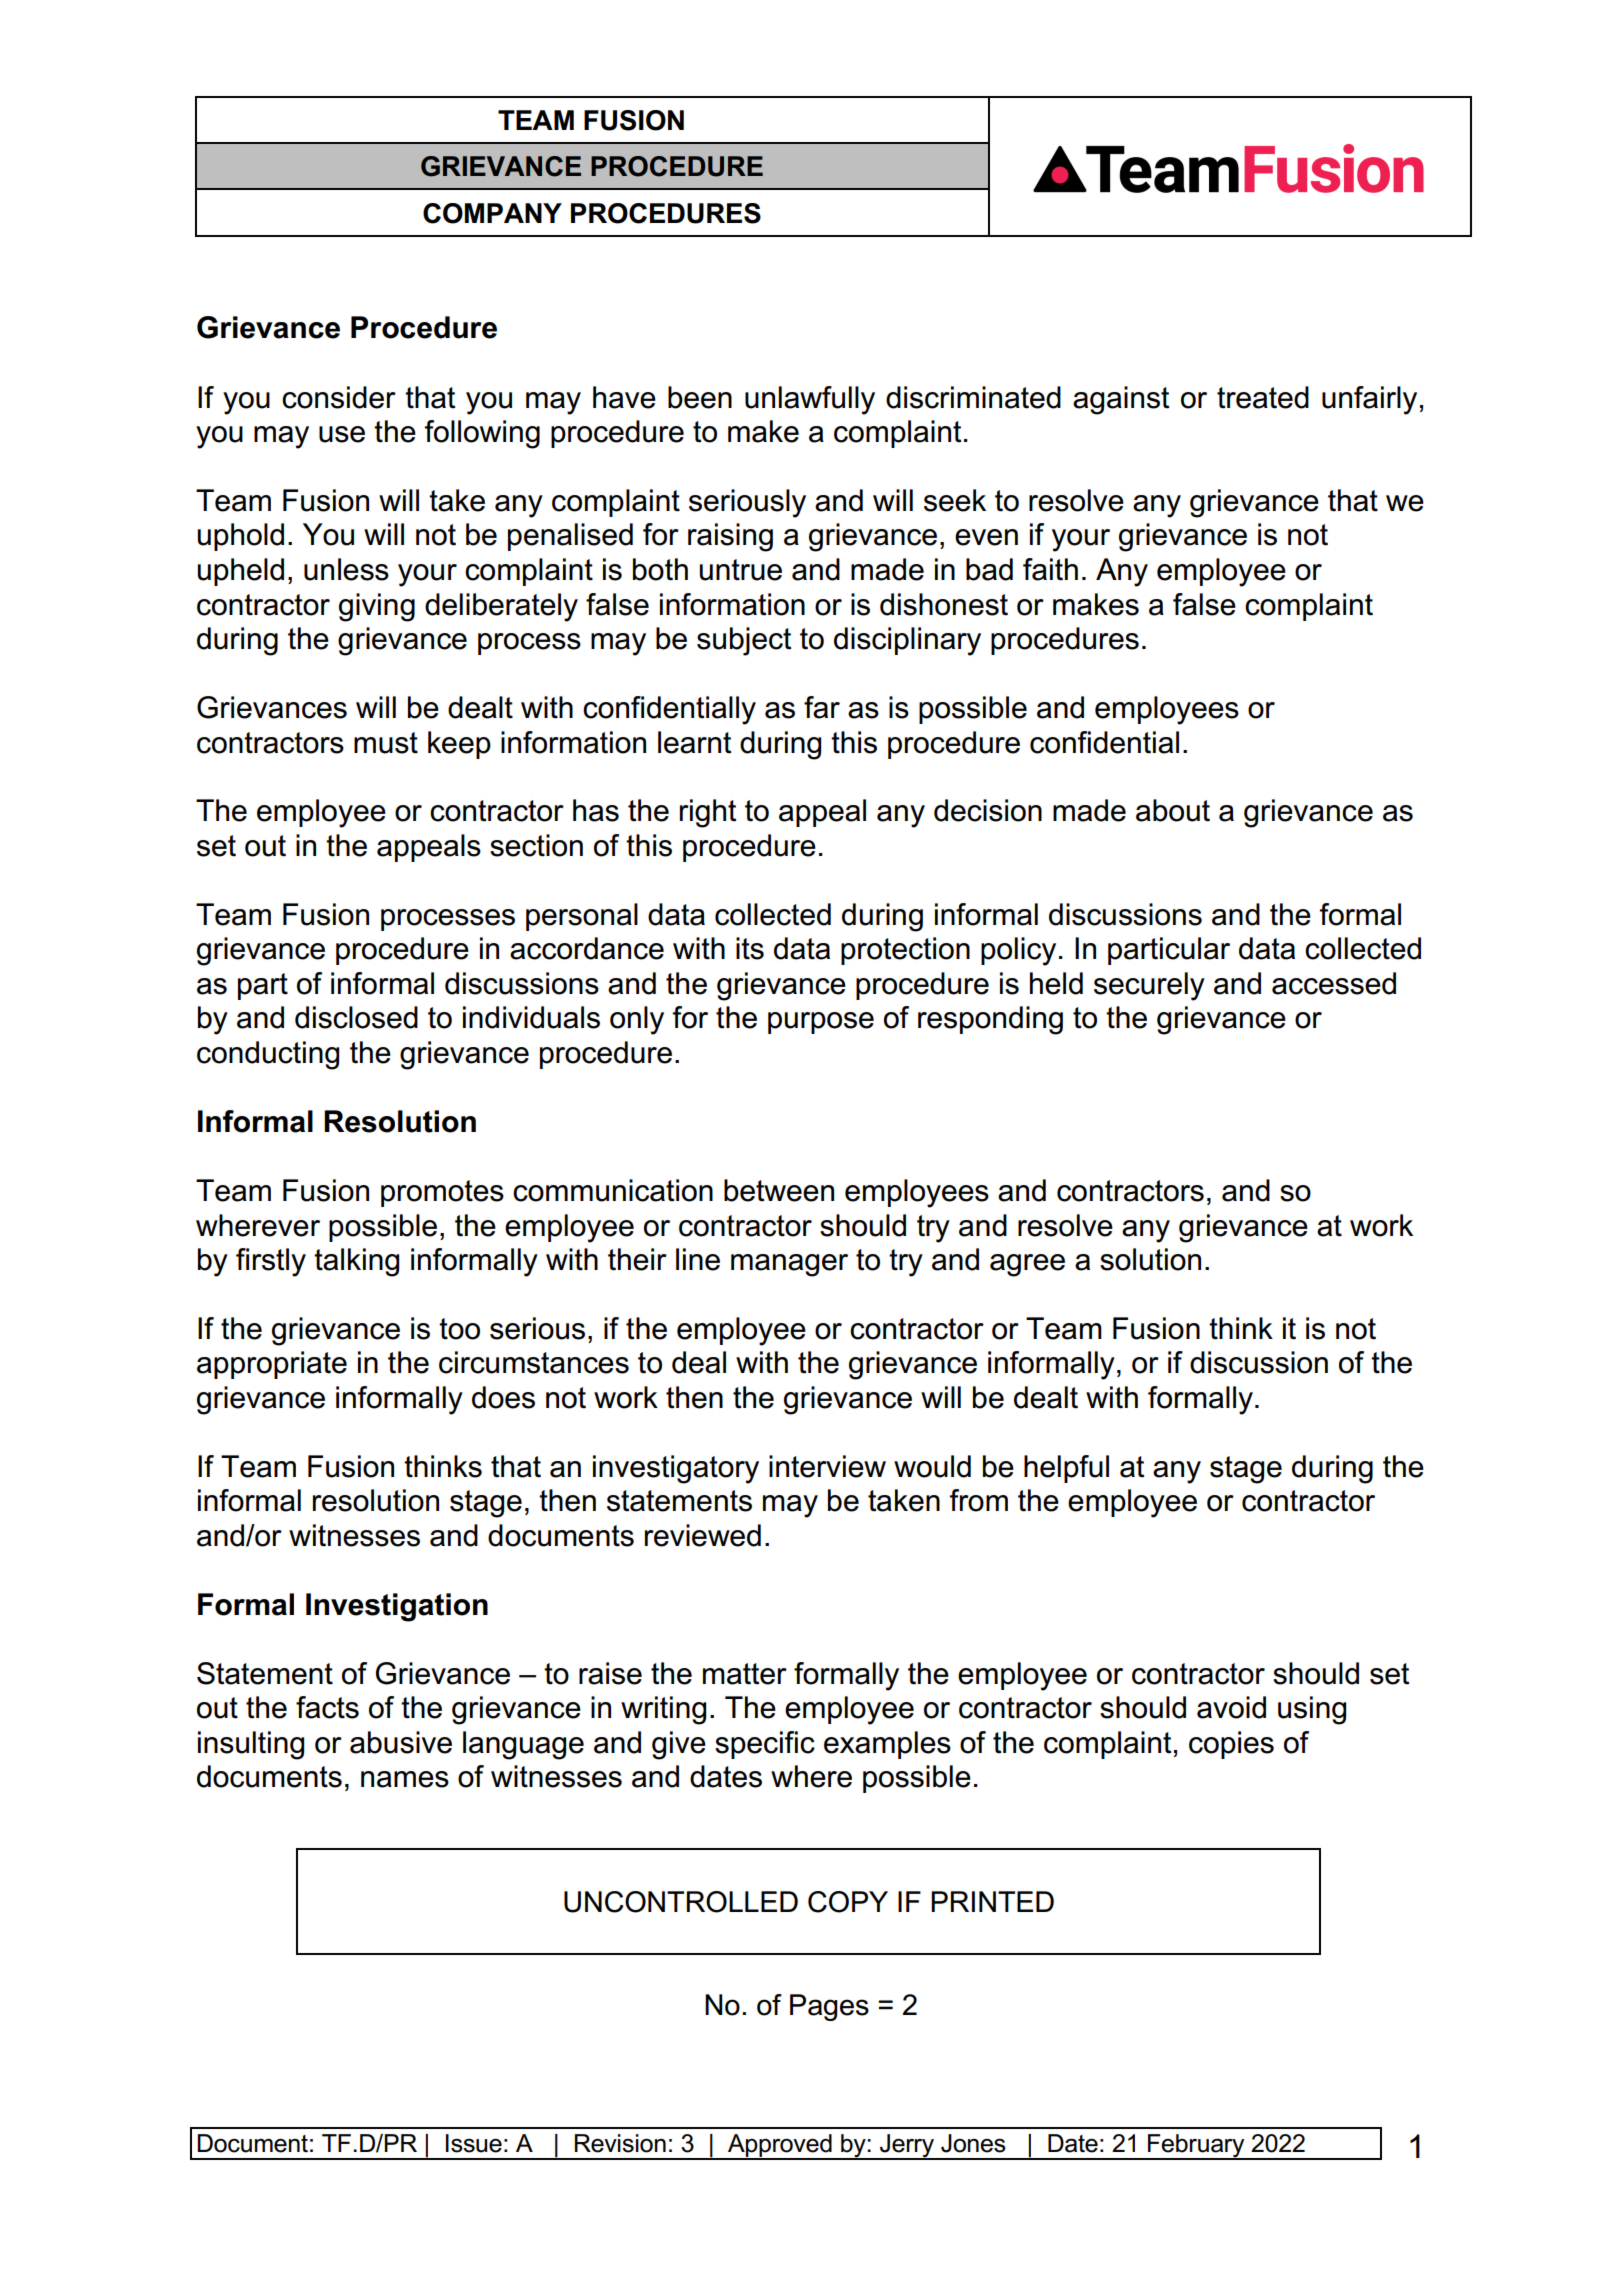 The height and width of the image is (2296, 1622). What do you see at coordinates (822, 707) in the image?
I see `far` at bounding box center [822, 707].
